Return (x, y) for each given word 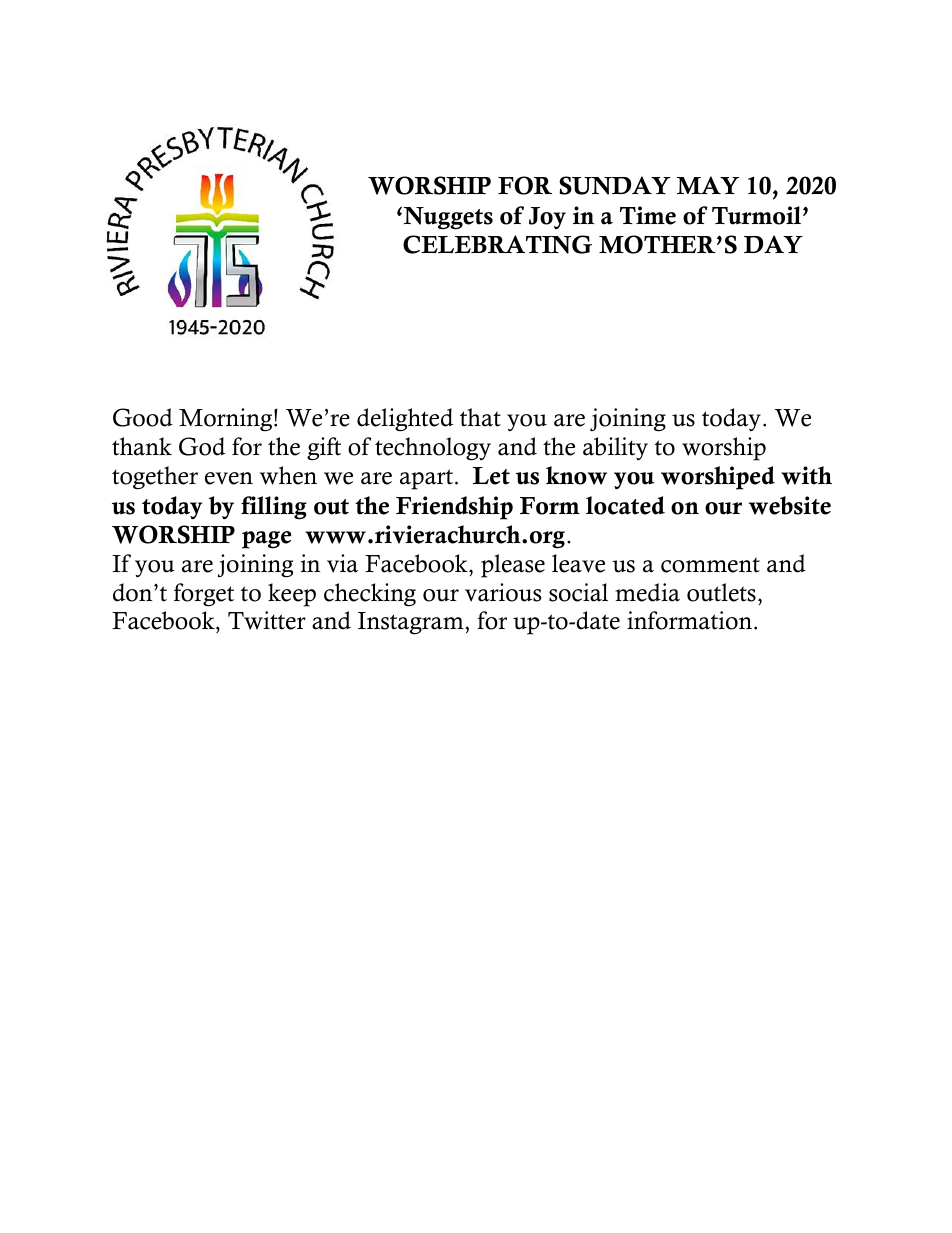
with (806, 475)
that (480, 417)
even (229, 478)
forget (204, 595)
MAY (708, 185)
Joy (547, 218)
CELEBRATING (497, 244)
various (503, 592)
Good (143, 417)
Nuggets (448, 218)
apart (428, 479)
